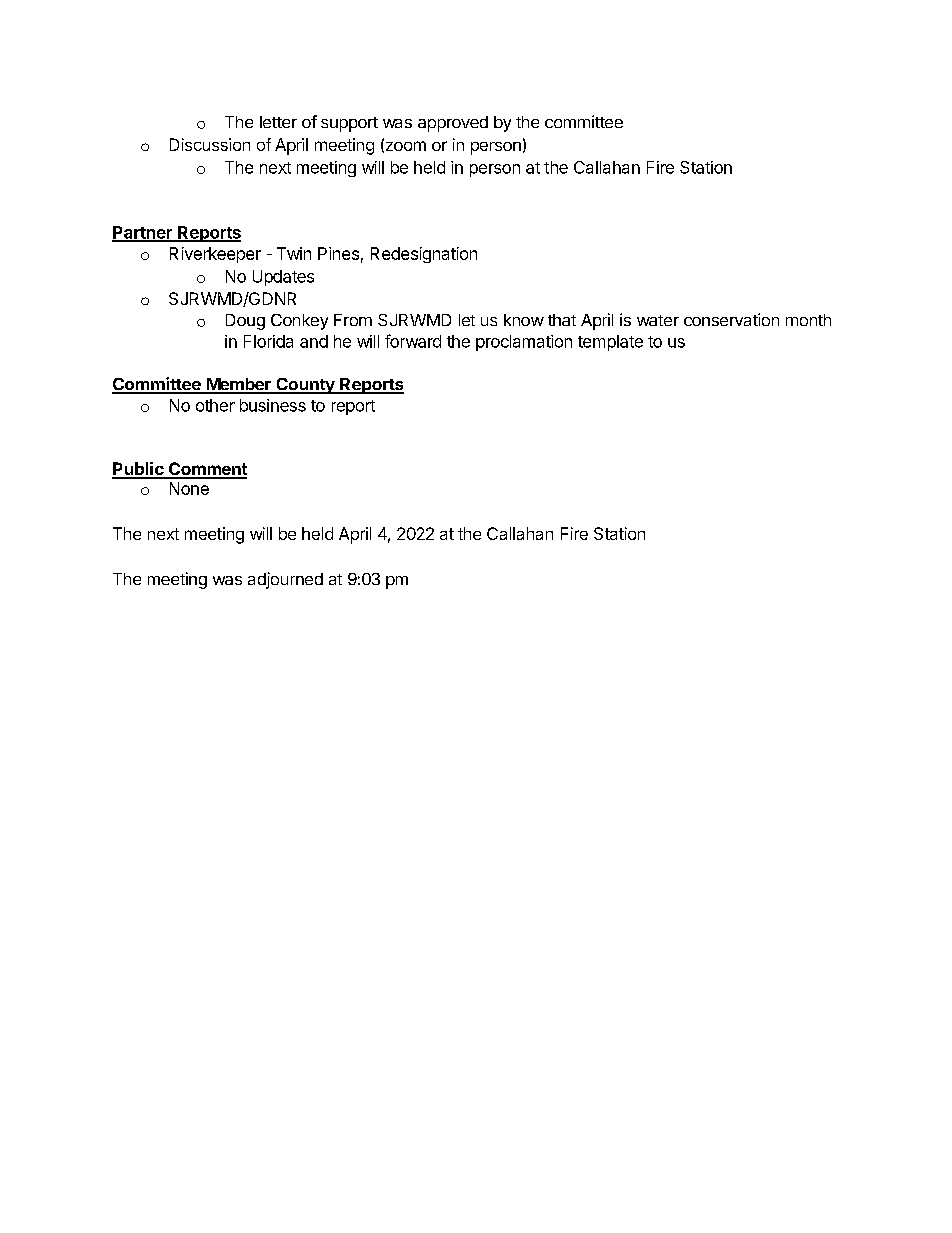 The height and width of the image is (1233, 952). What do you see at coordinates (349, 124) in the image?
I see `support` at bounding box center [349, 124].
